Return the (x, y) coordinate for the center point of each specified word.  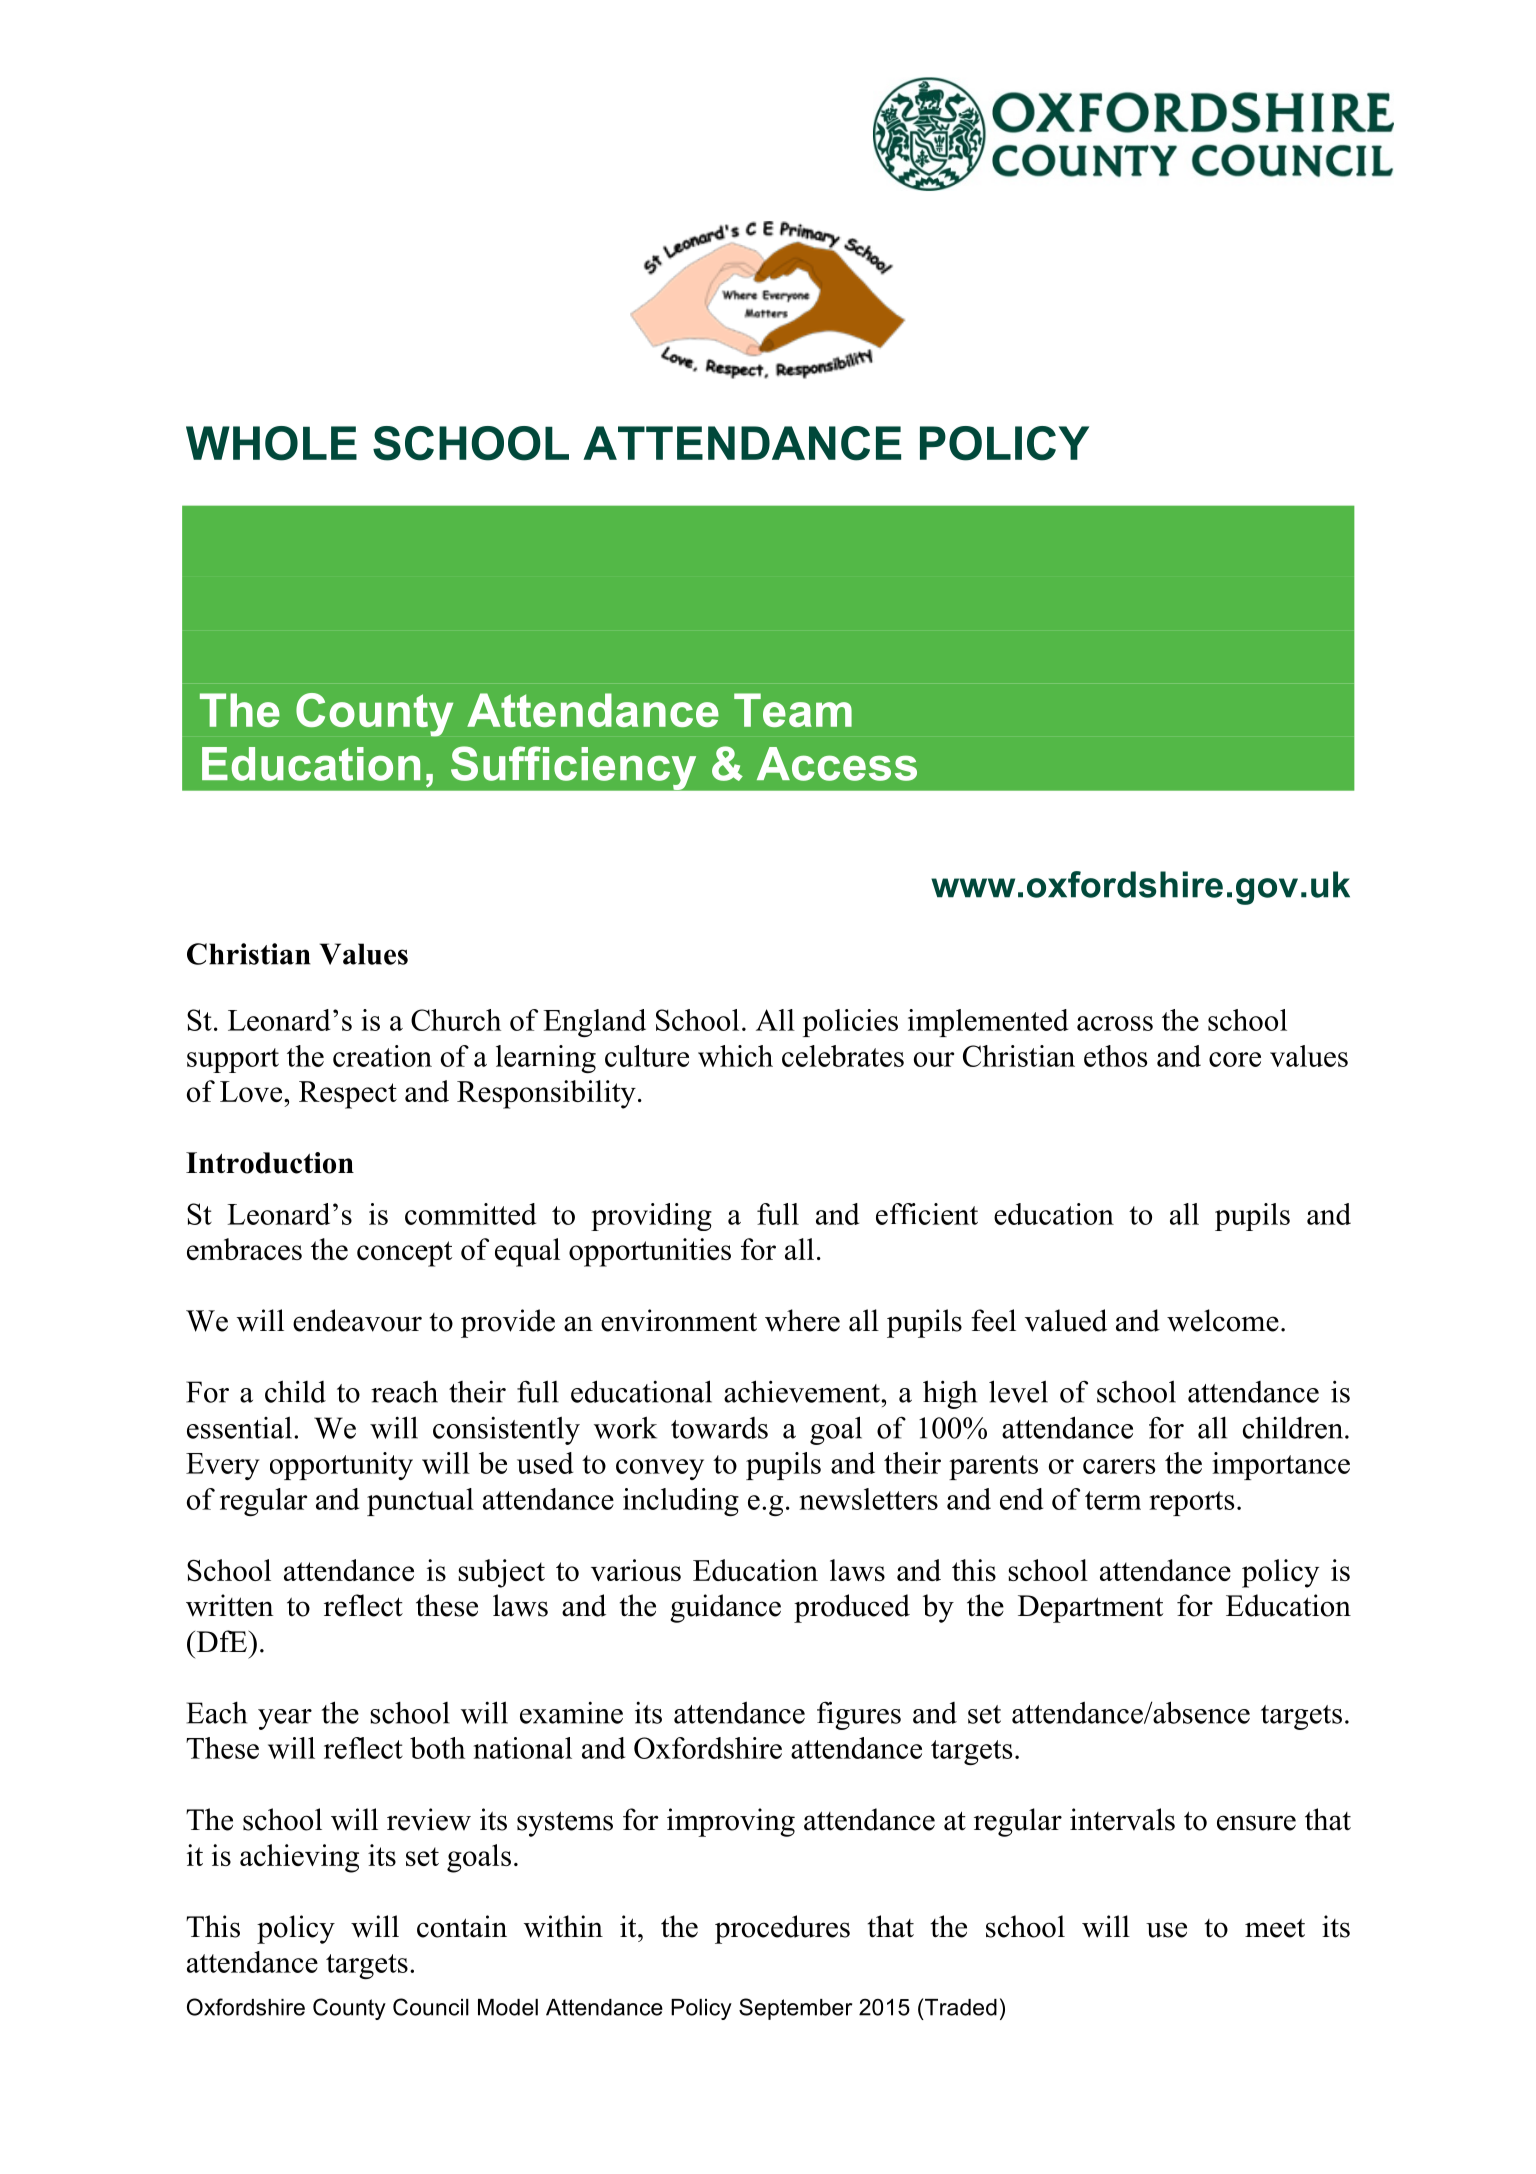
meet (1275, 1928)
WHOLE (271, 443)
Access (837, 764)
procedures (782, 1929)
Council (431, 2007)
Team (793, 710)
